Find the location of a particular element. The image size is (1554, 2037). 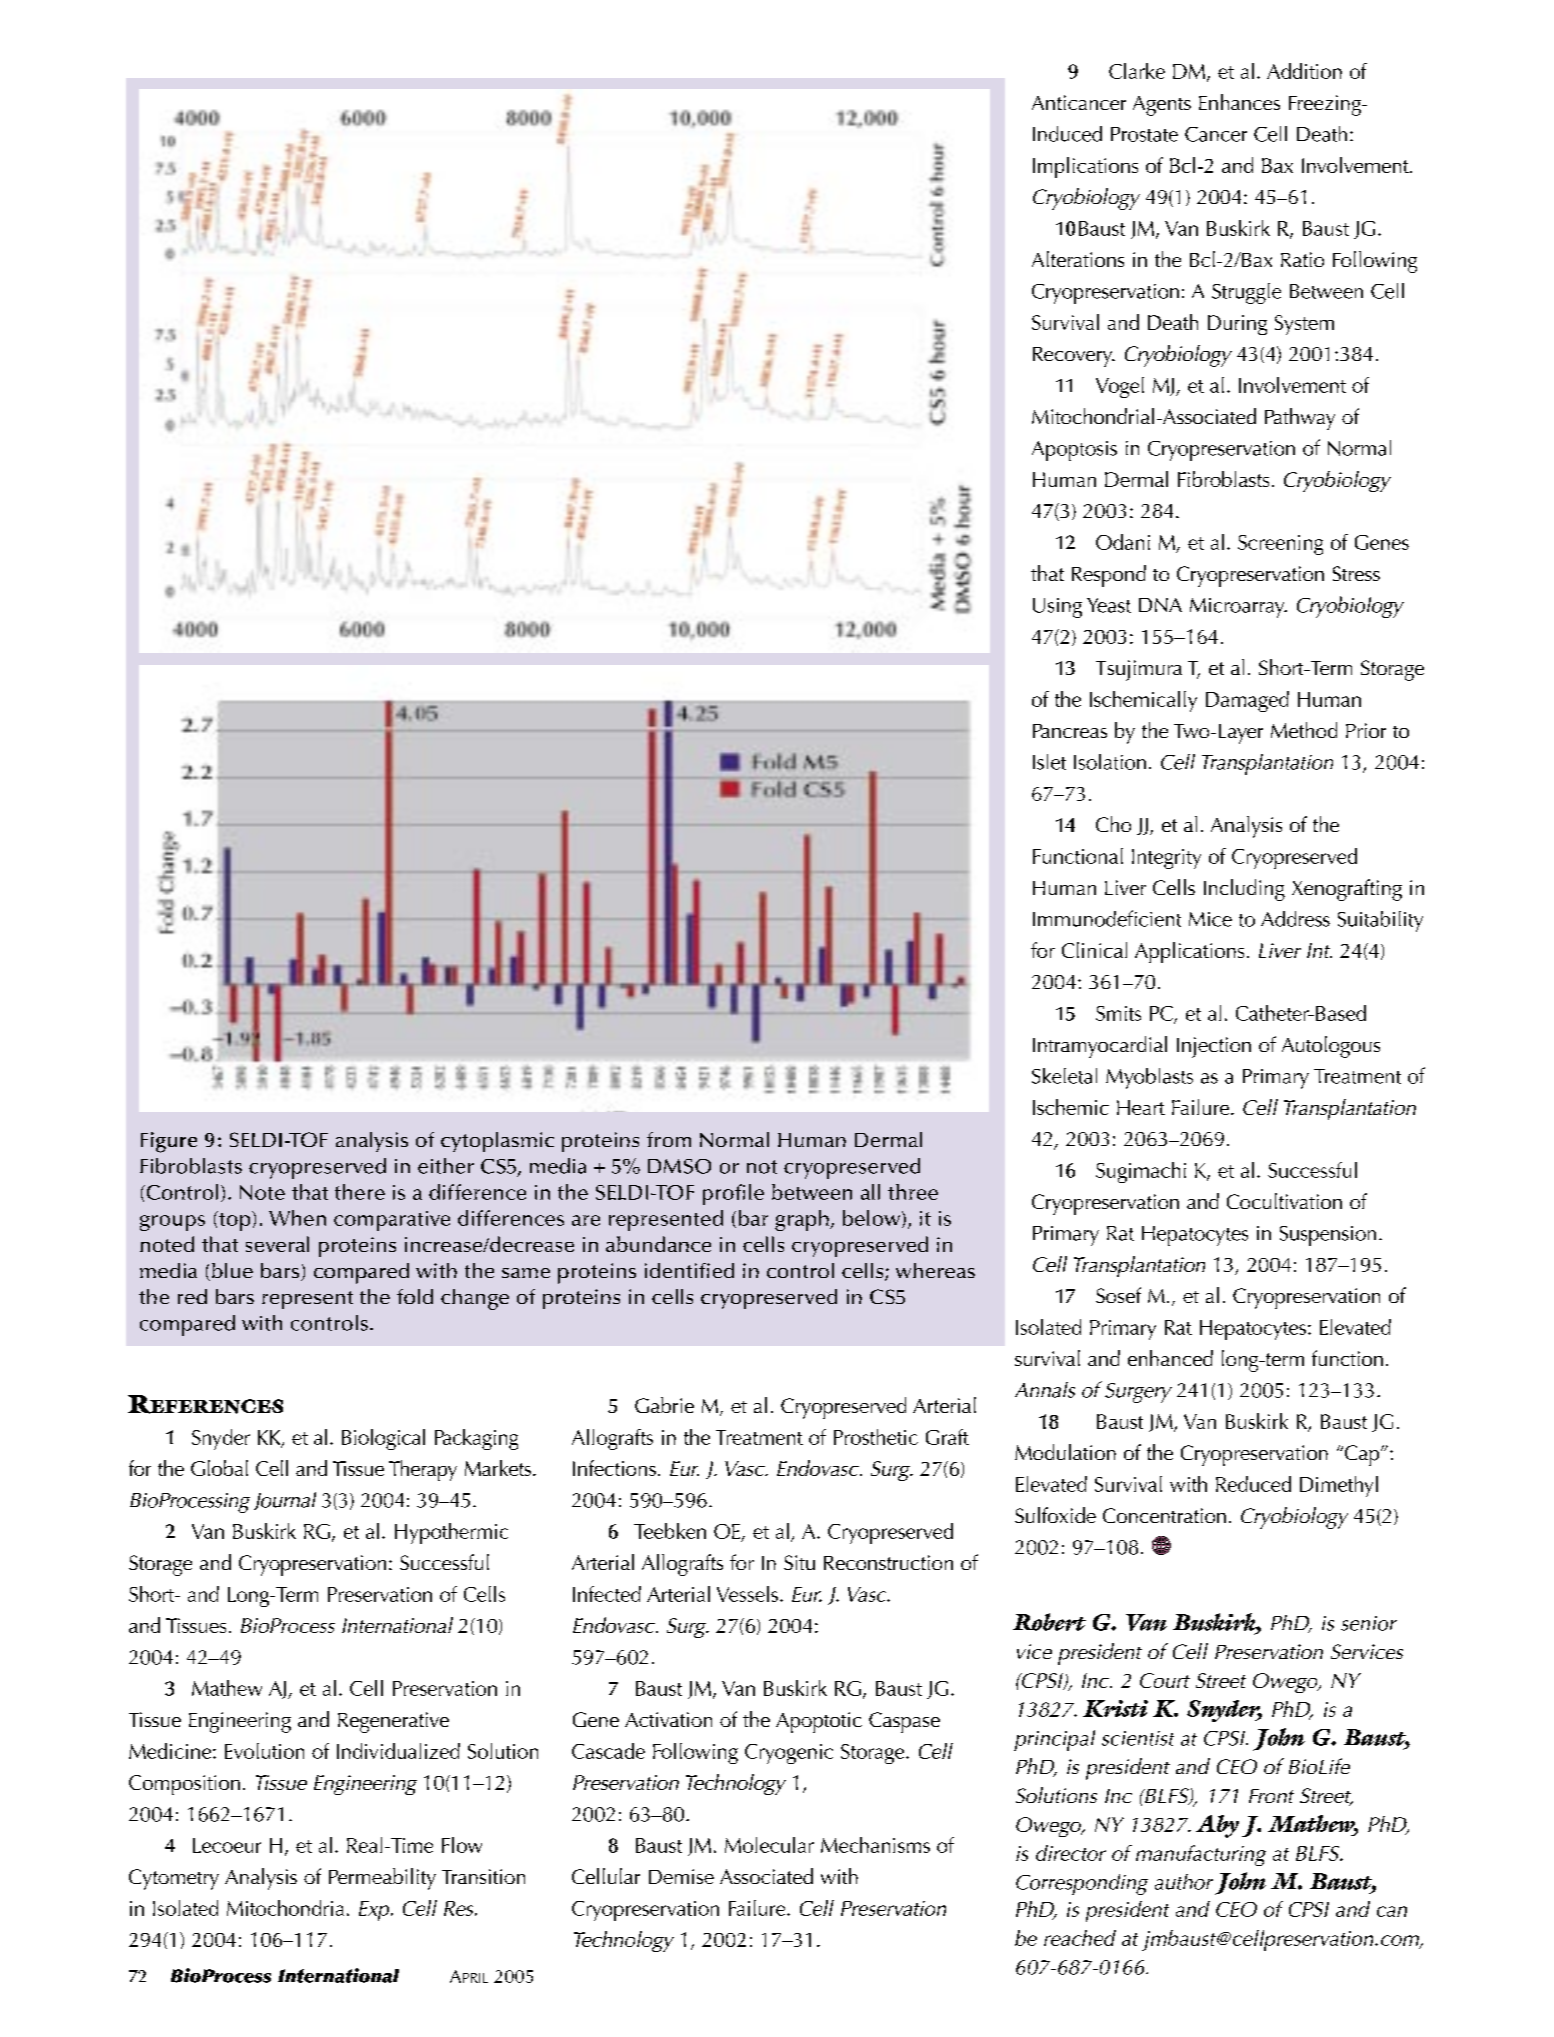

Molecular is located at coordinates (769, 1845).
